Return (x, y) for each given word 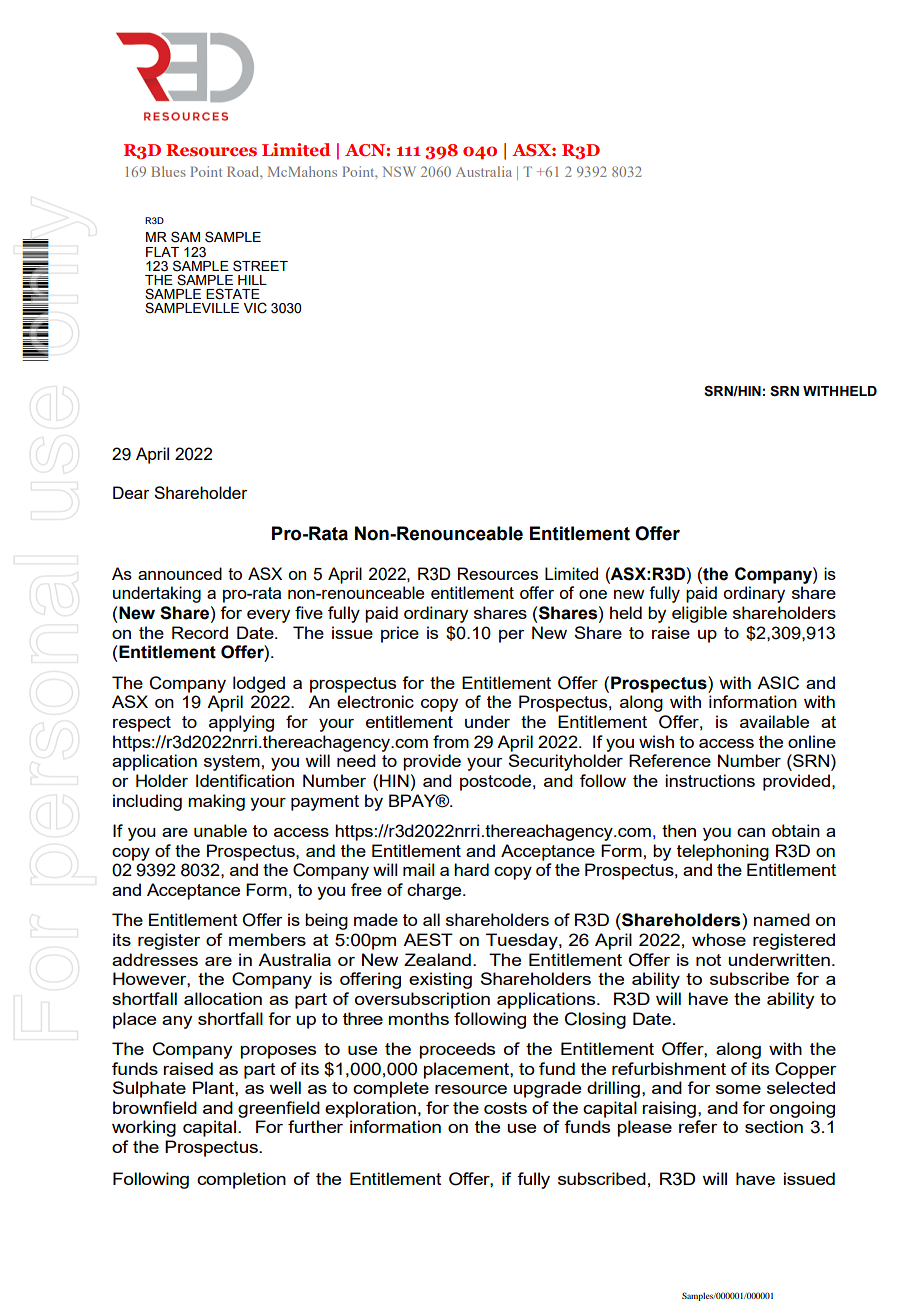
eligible (699, 614)
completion (241, 1180)
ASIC (778, 683)
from (451, 741)
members (267, 939)
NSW (399, 171)
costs (505, 1108)
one (593, 594)
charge (435, 891)
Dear (131, 492)
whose (719, 939)
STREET (260, 266)
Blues (169, 171)
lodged (259, 684)
